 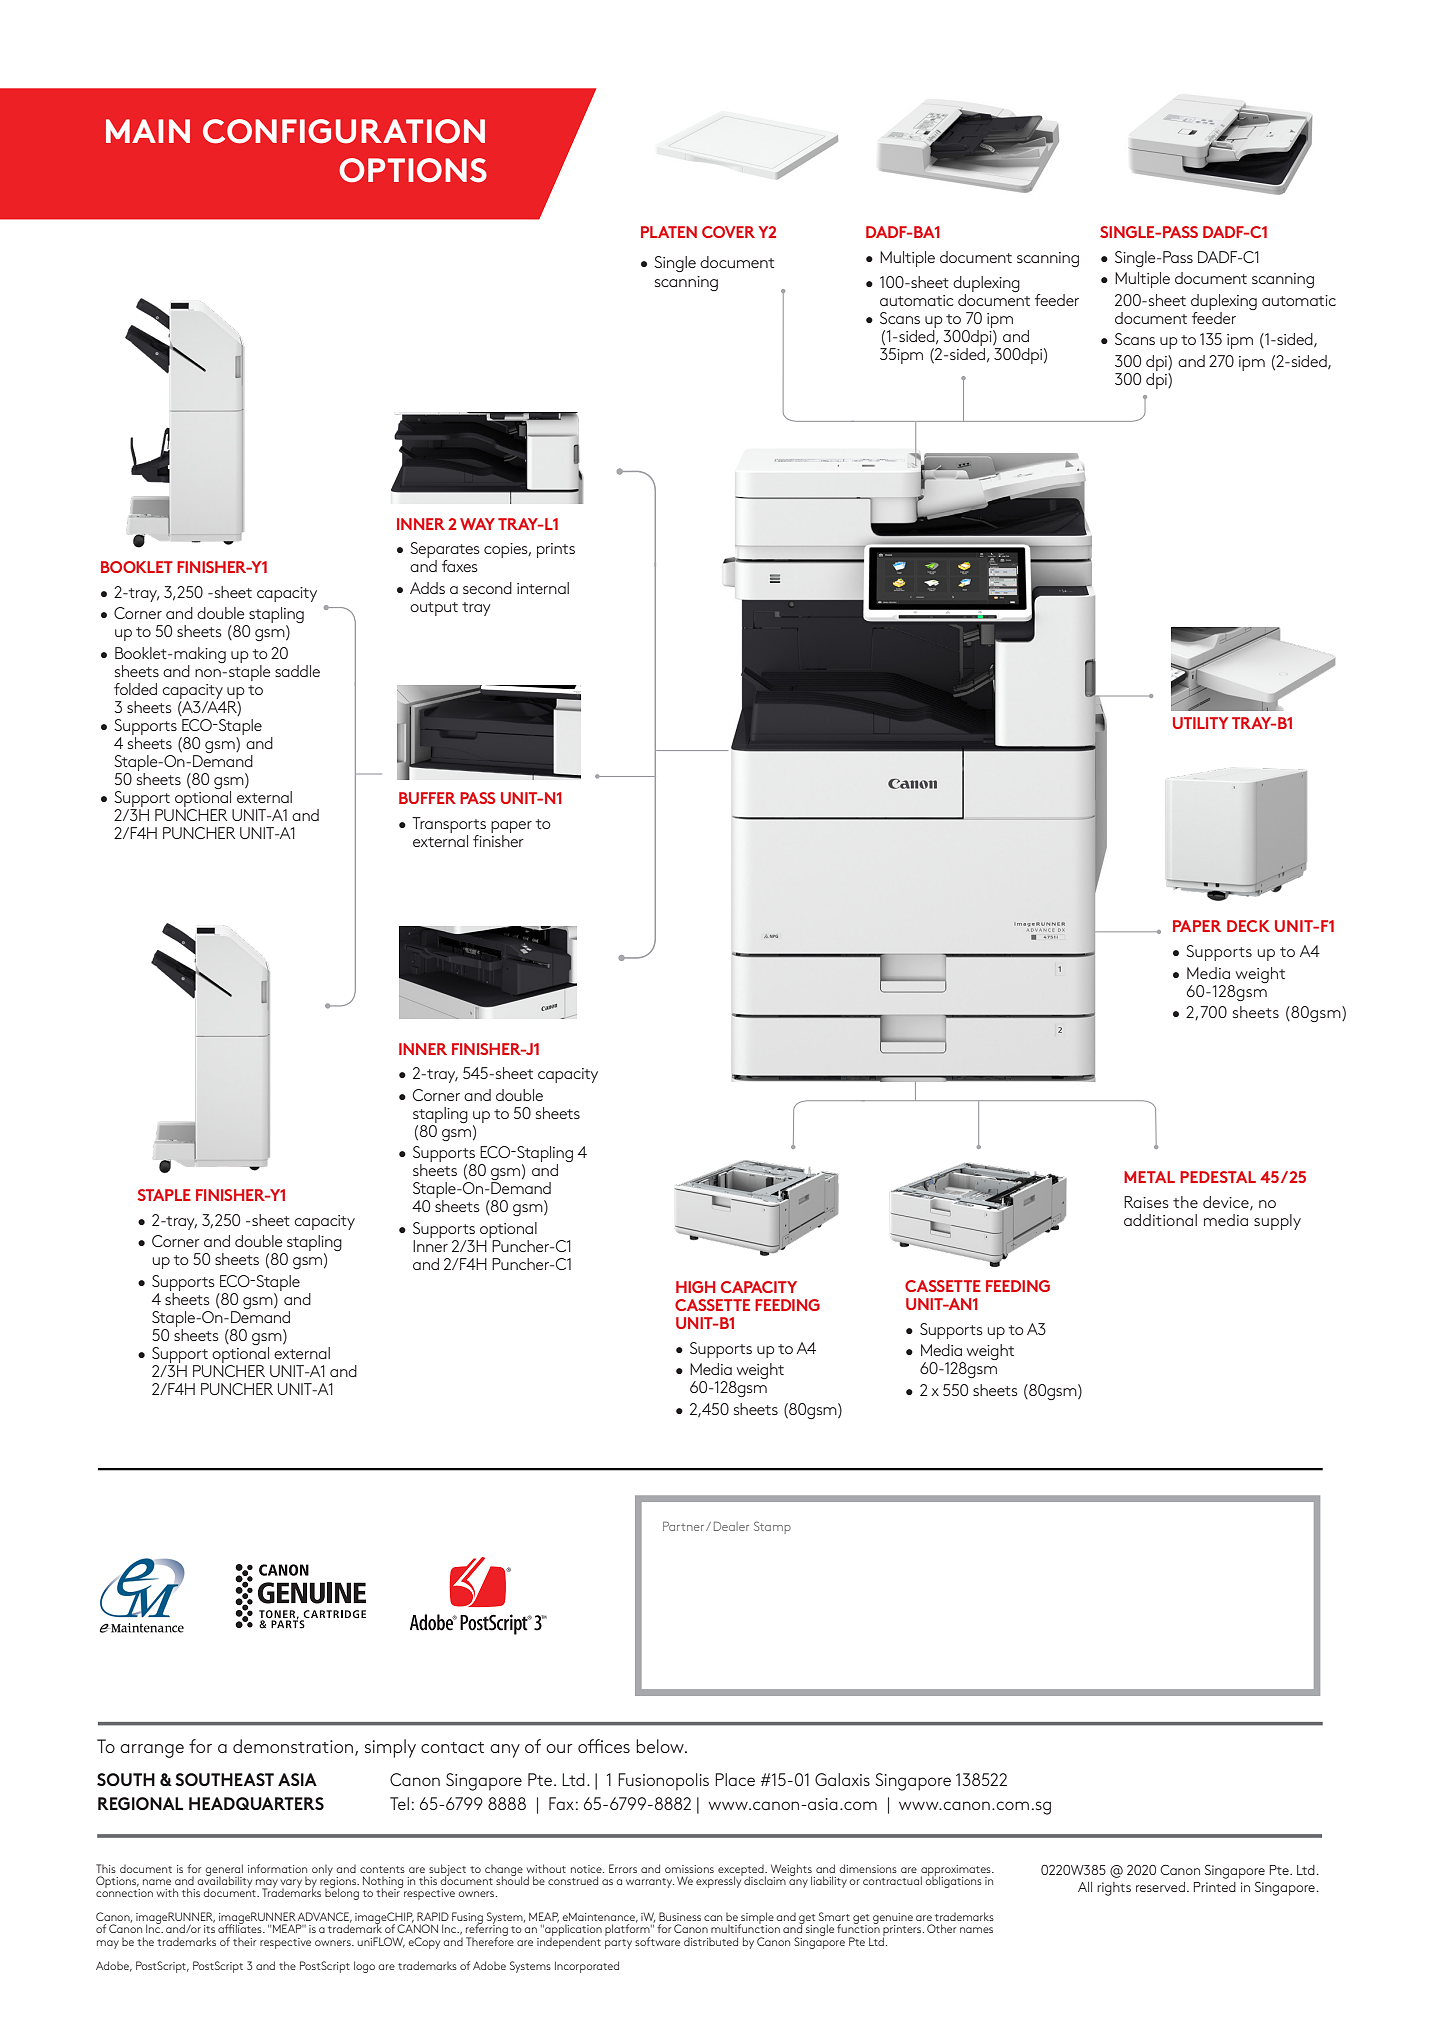 What do you see at coordinates (680, 1916) in the screenshot?
I see `Business` at bounding box center [680, 1916].
